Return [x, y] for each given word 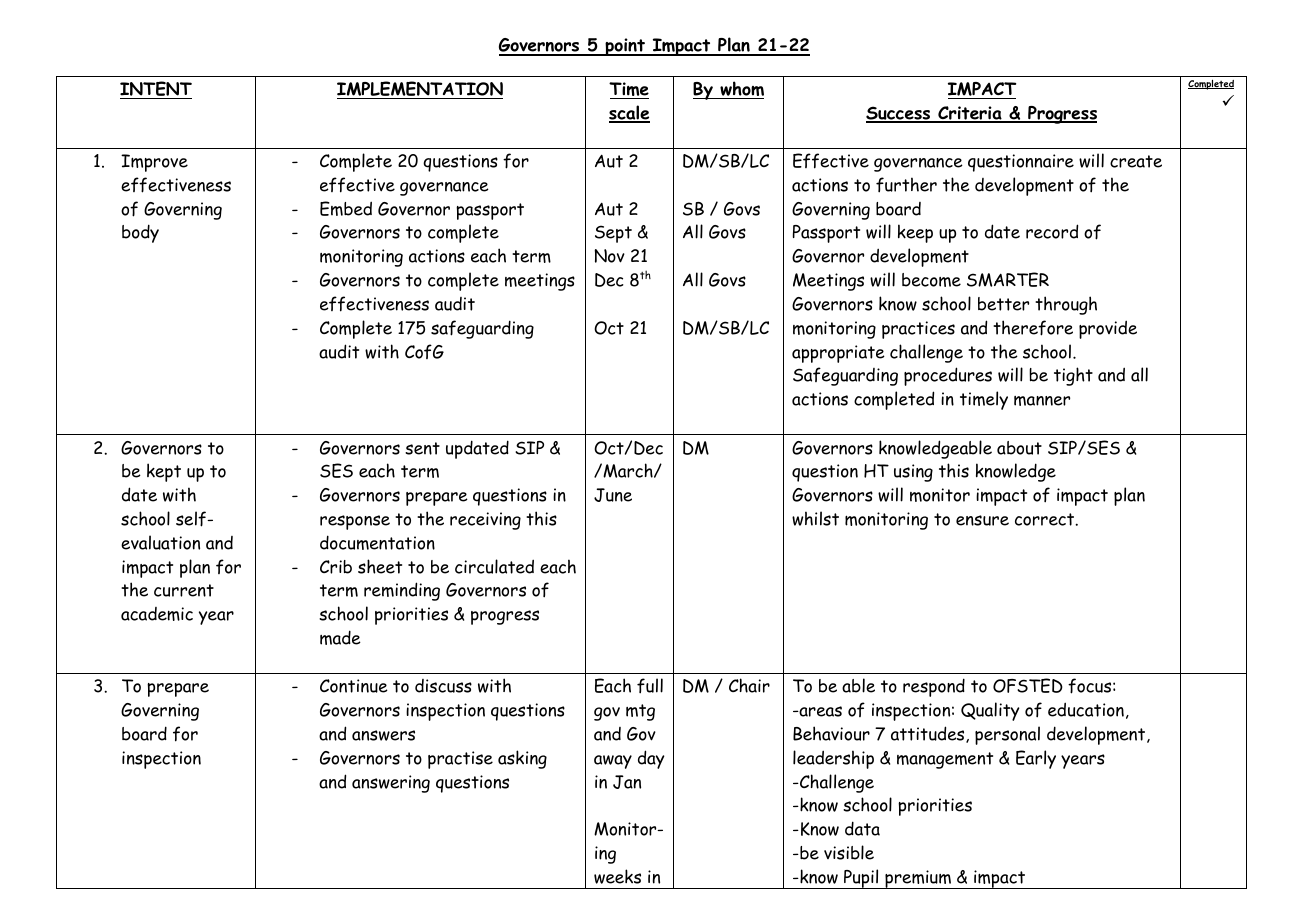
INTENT [156, 90]
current [184, 590]
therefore [1033, 328]
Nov [609, 256]
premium [918, 879]
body [140, 233]
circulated [494, 566]
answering [391, 784]
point [625, 47]
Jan [627, 782]
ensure [982, 520]
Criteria [970, 114]
